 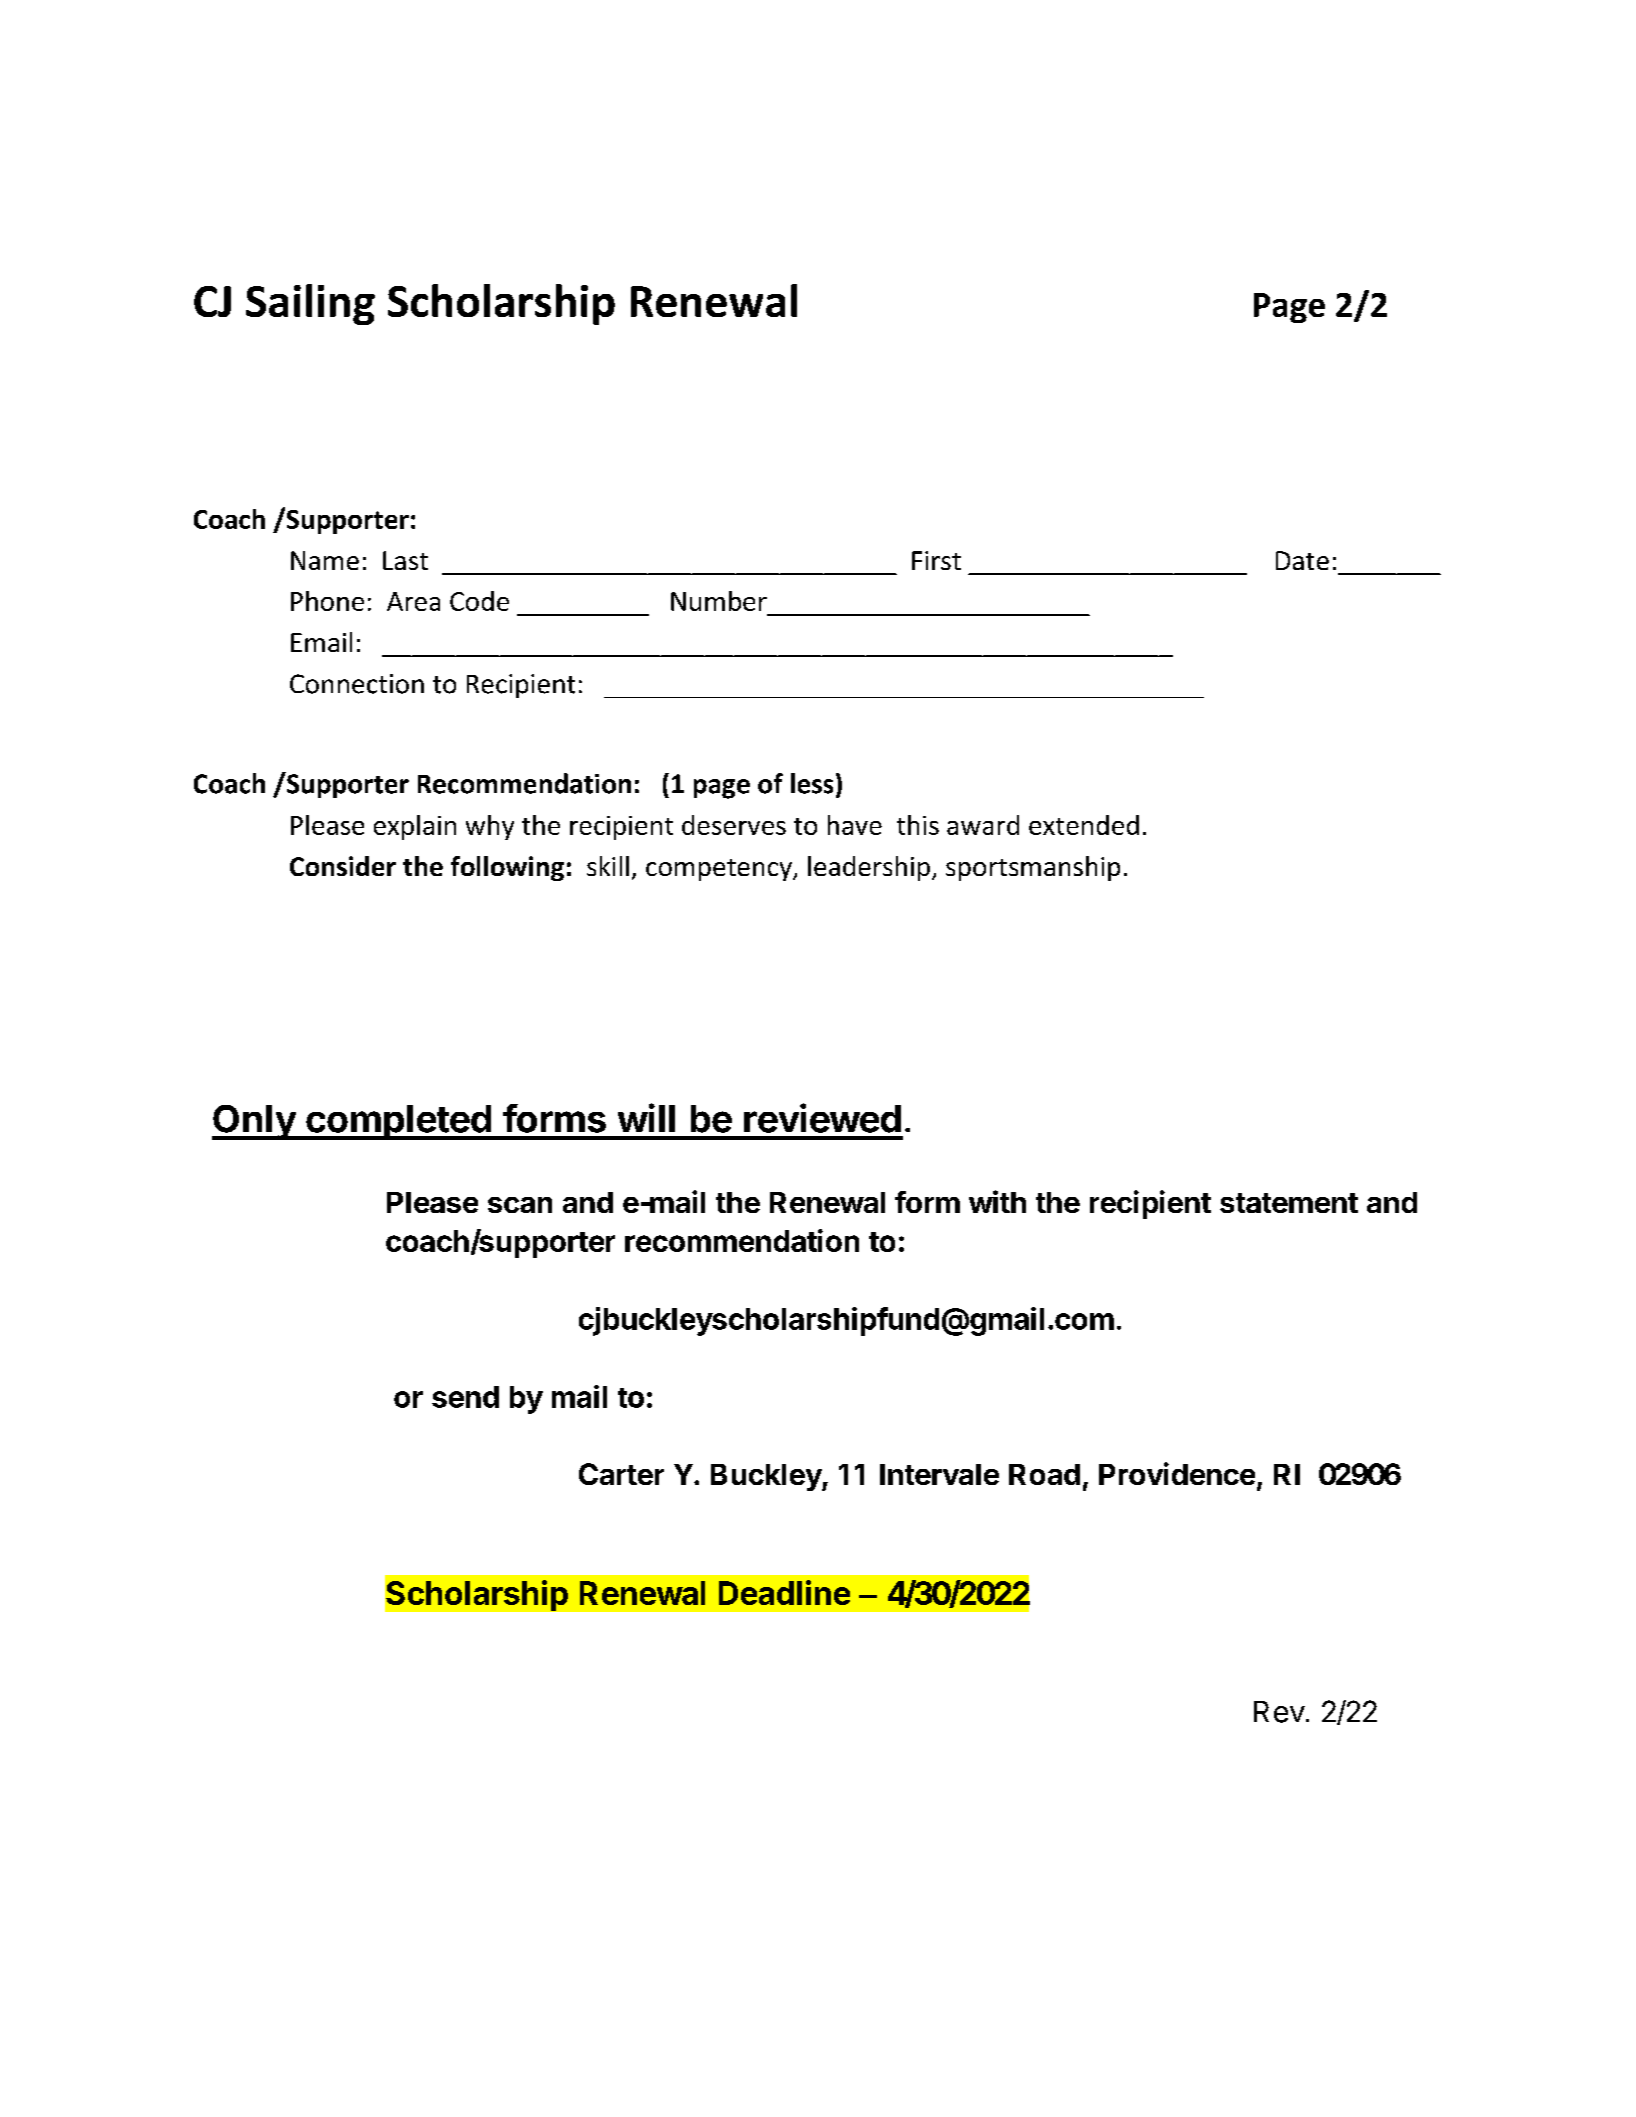 What do you see at coordinates (310, 304) in the image?
I see `Sailing` at bounding box center [310, 304].
